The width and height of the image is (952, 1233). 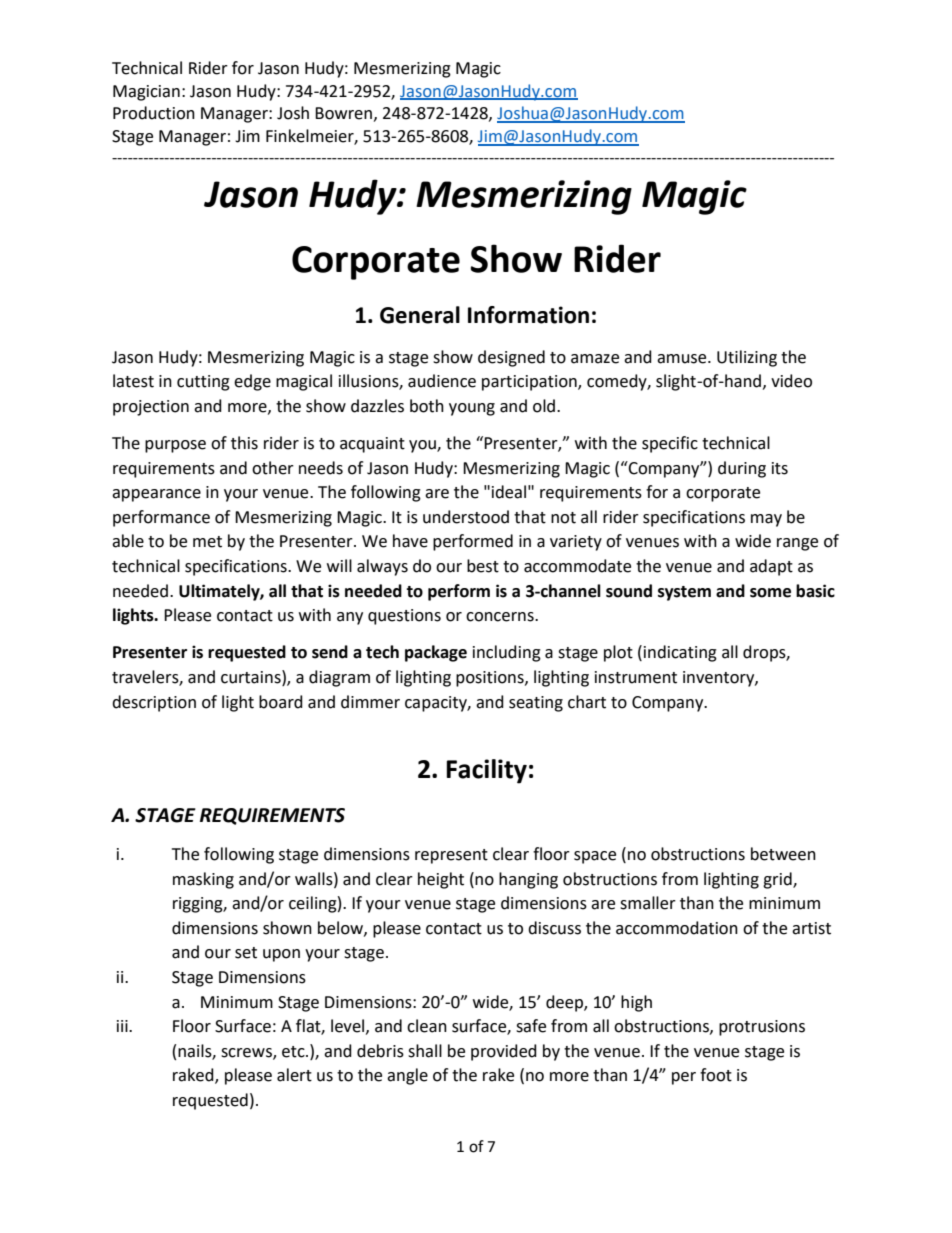 I want to click on General, so click(x=420, y=315).
